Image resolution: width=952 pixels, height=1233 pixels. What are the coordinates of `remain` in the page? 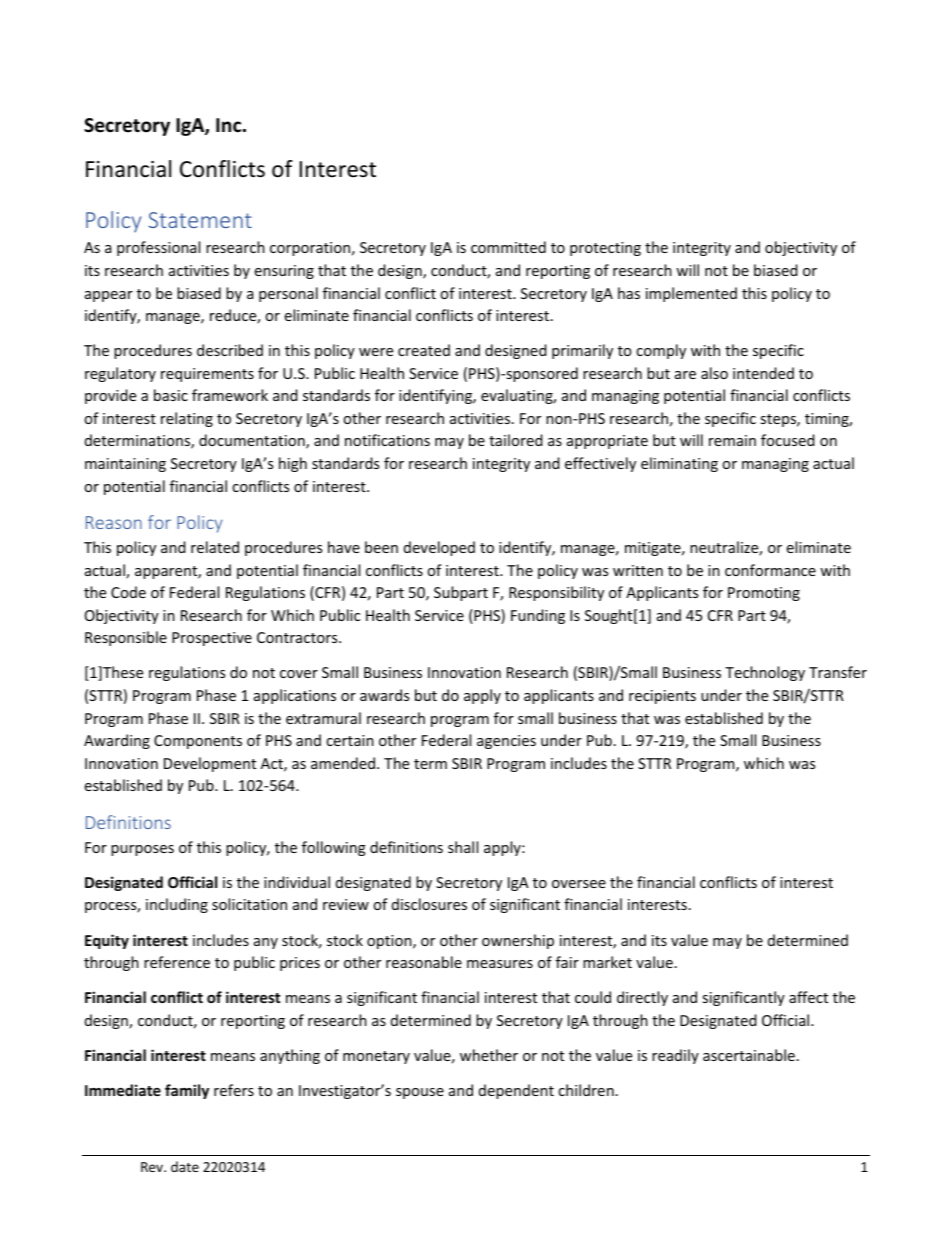 It's located at (732, 440).
